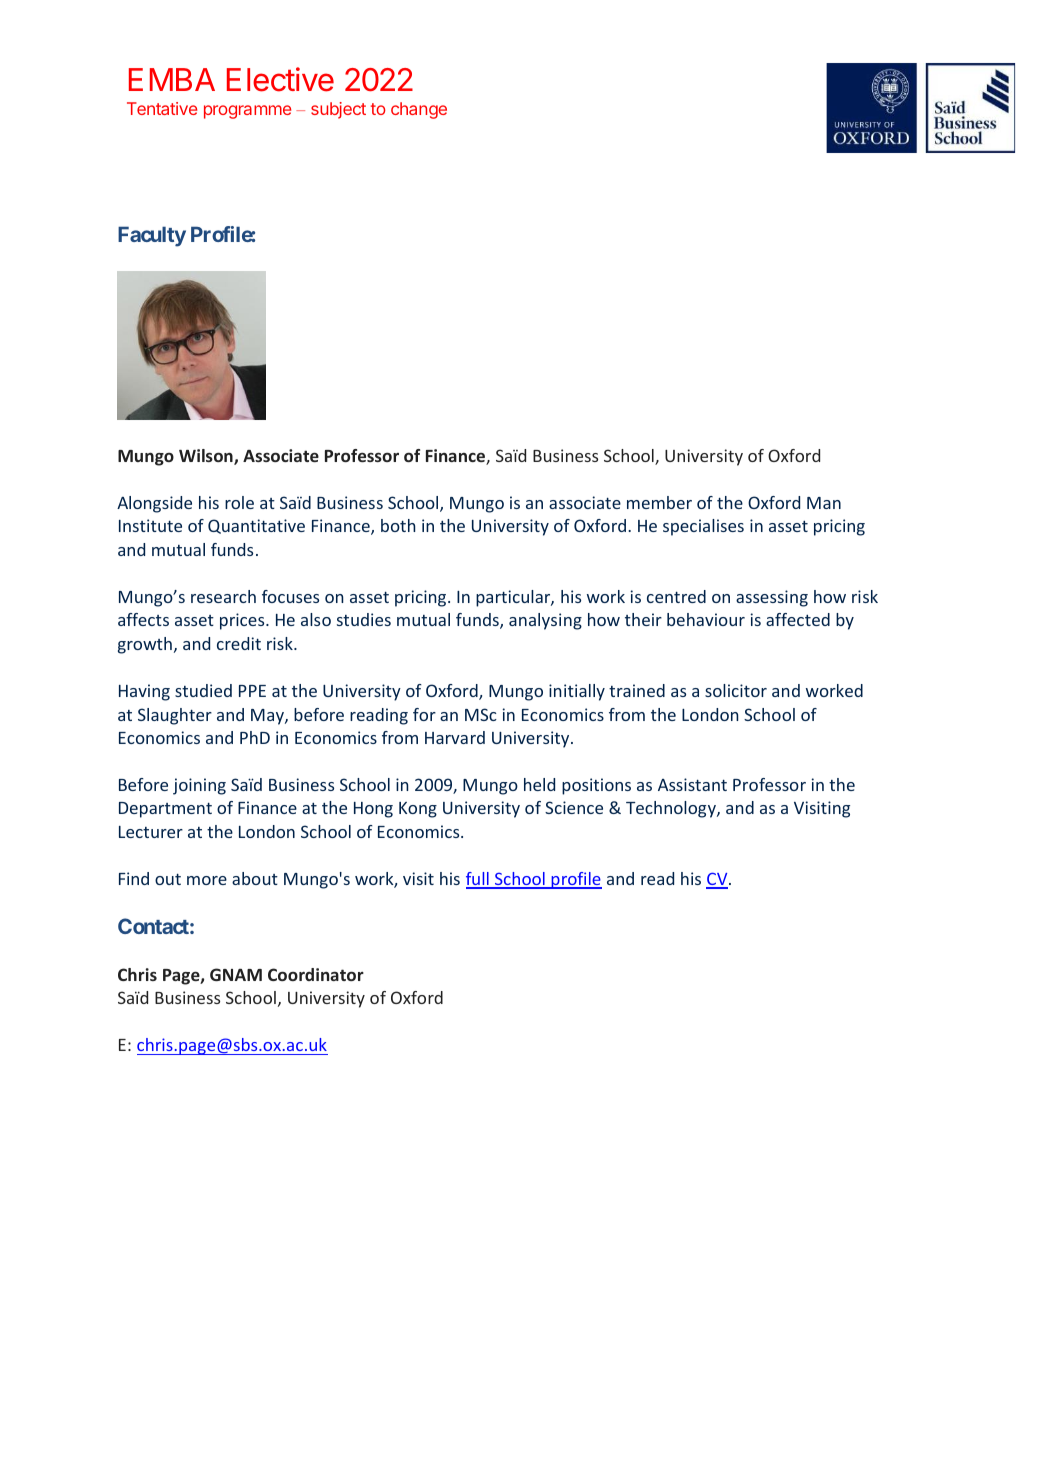 Image resolution: width=1041 pixels, height=1474 pixels. Describe the element at coordinates (478, 880) in the document. I see `full` at that location.
